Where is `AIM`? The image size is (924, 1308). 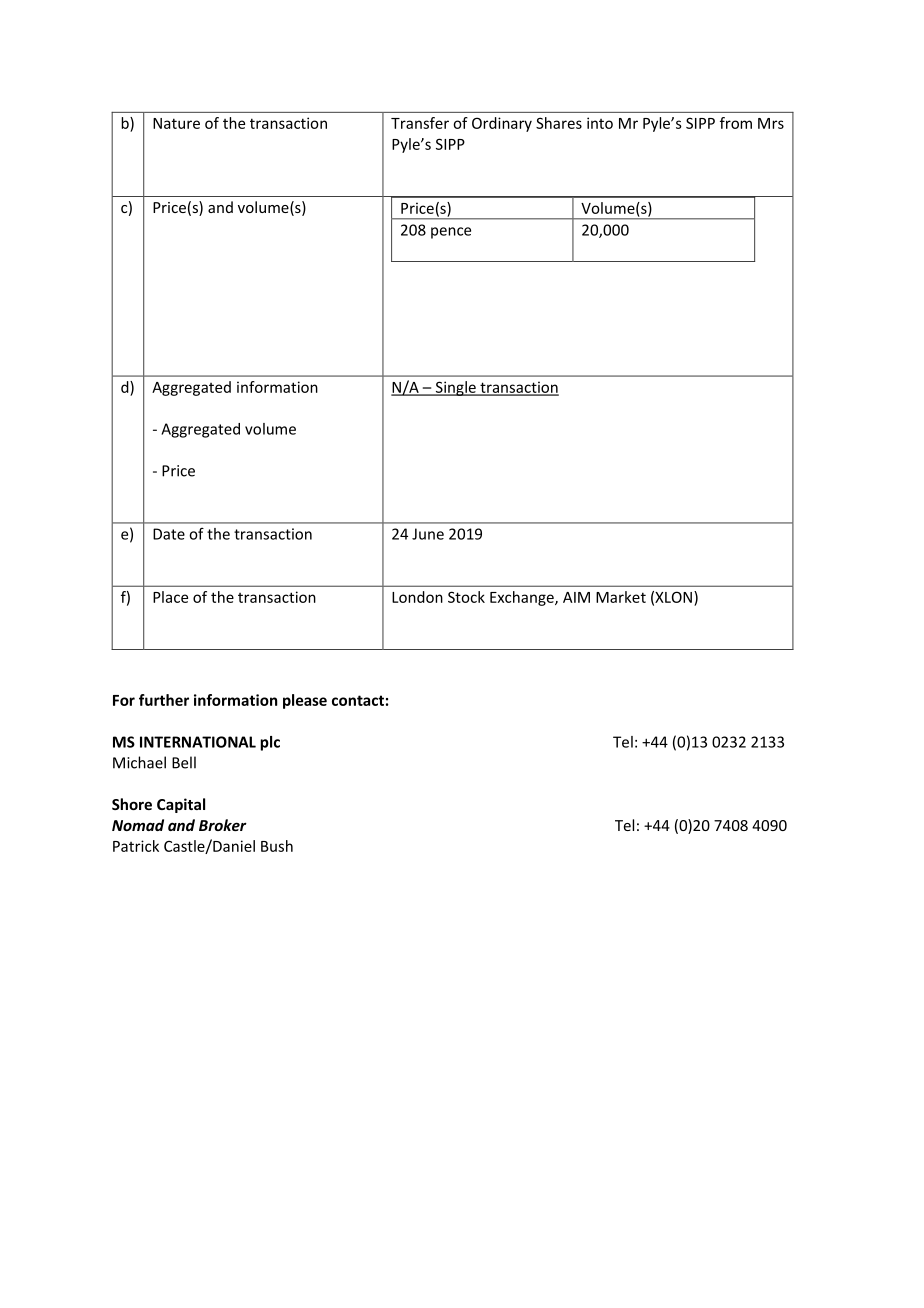
AIM is located at coordinates (576, 597).
